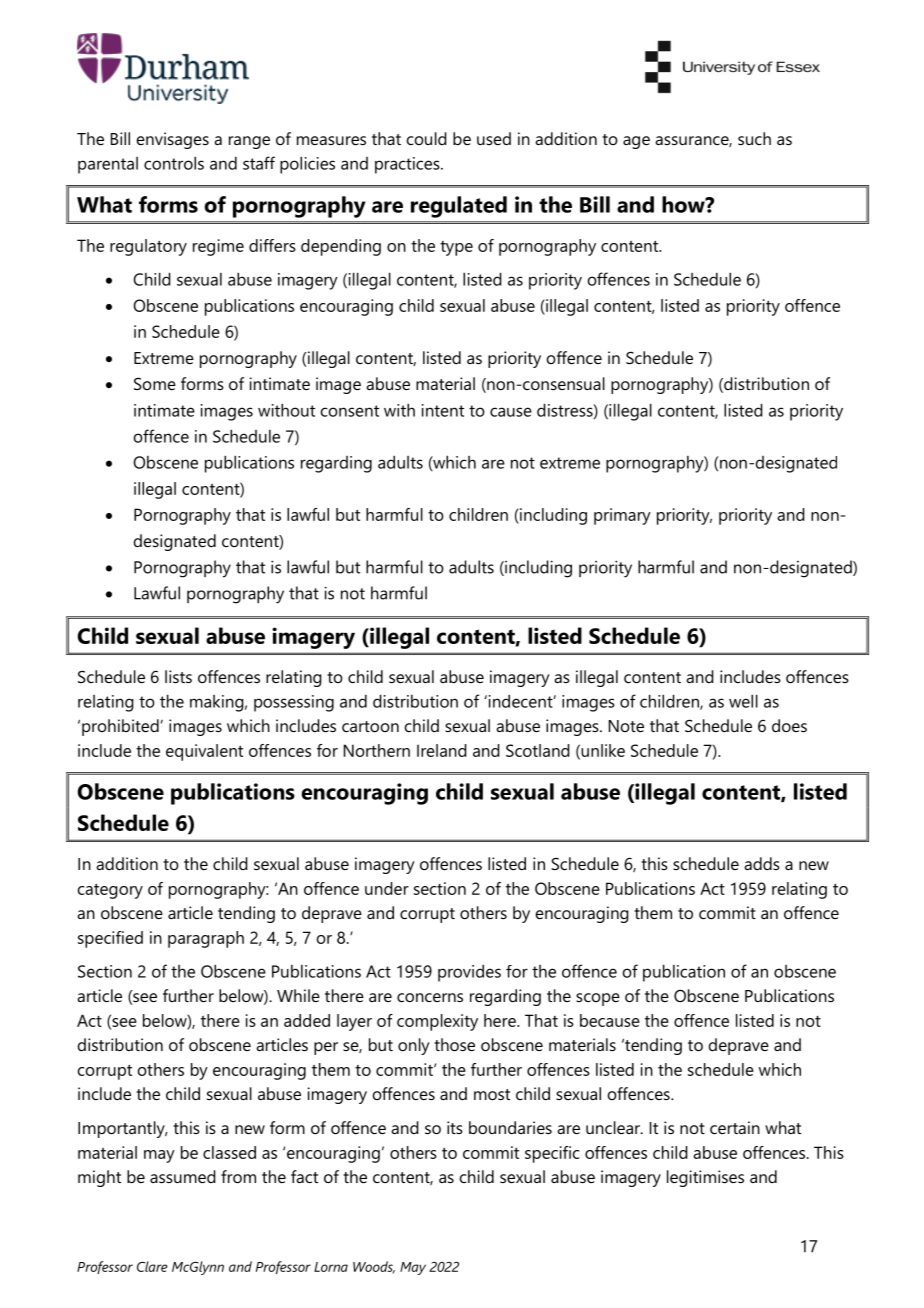  What do you see at coordinates (152, 1266) in the page?
I see `Clare` at bounding box center [152, 1266].
